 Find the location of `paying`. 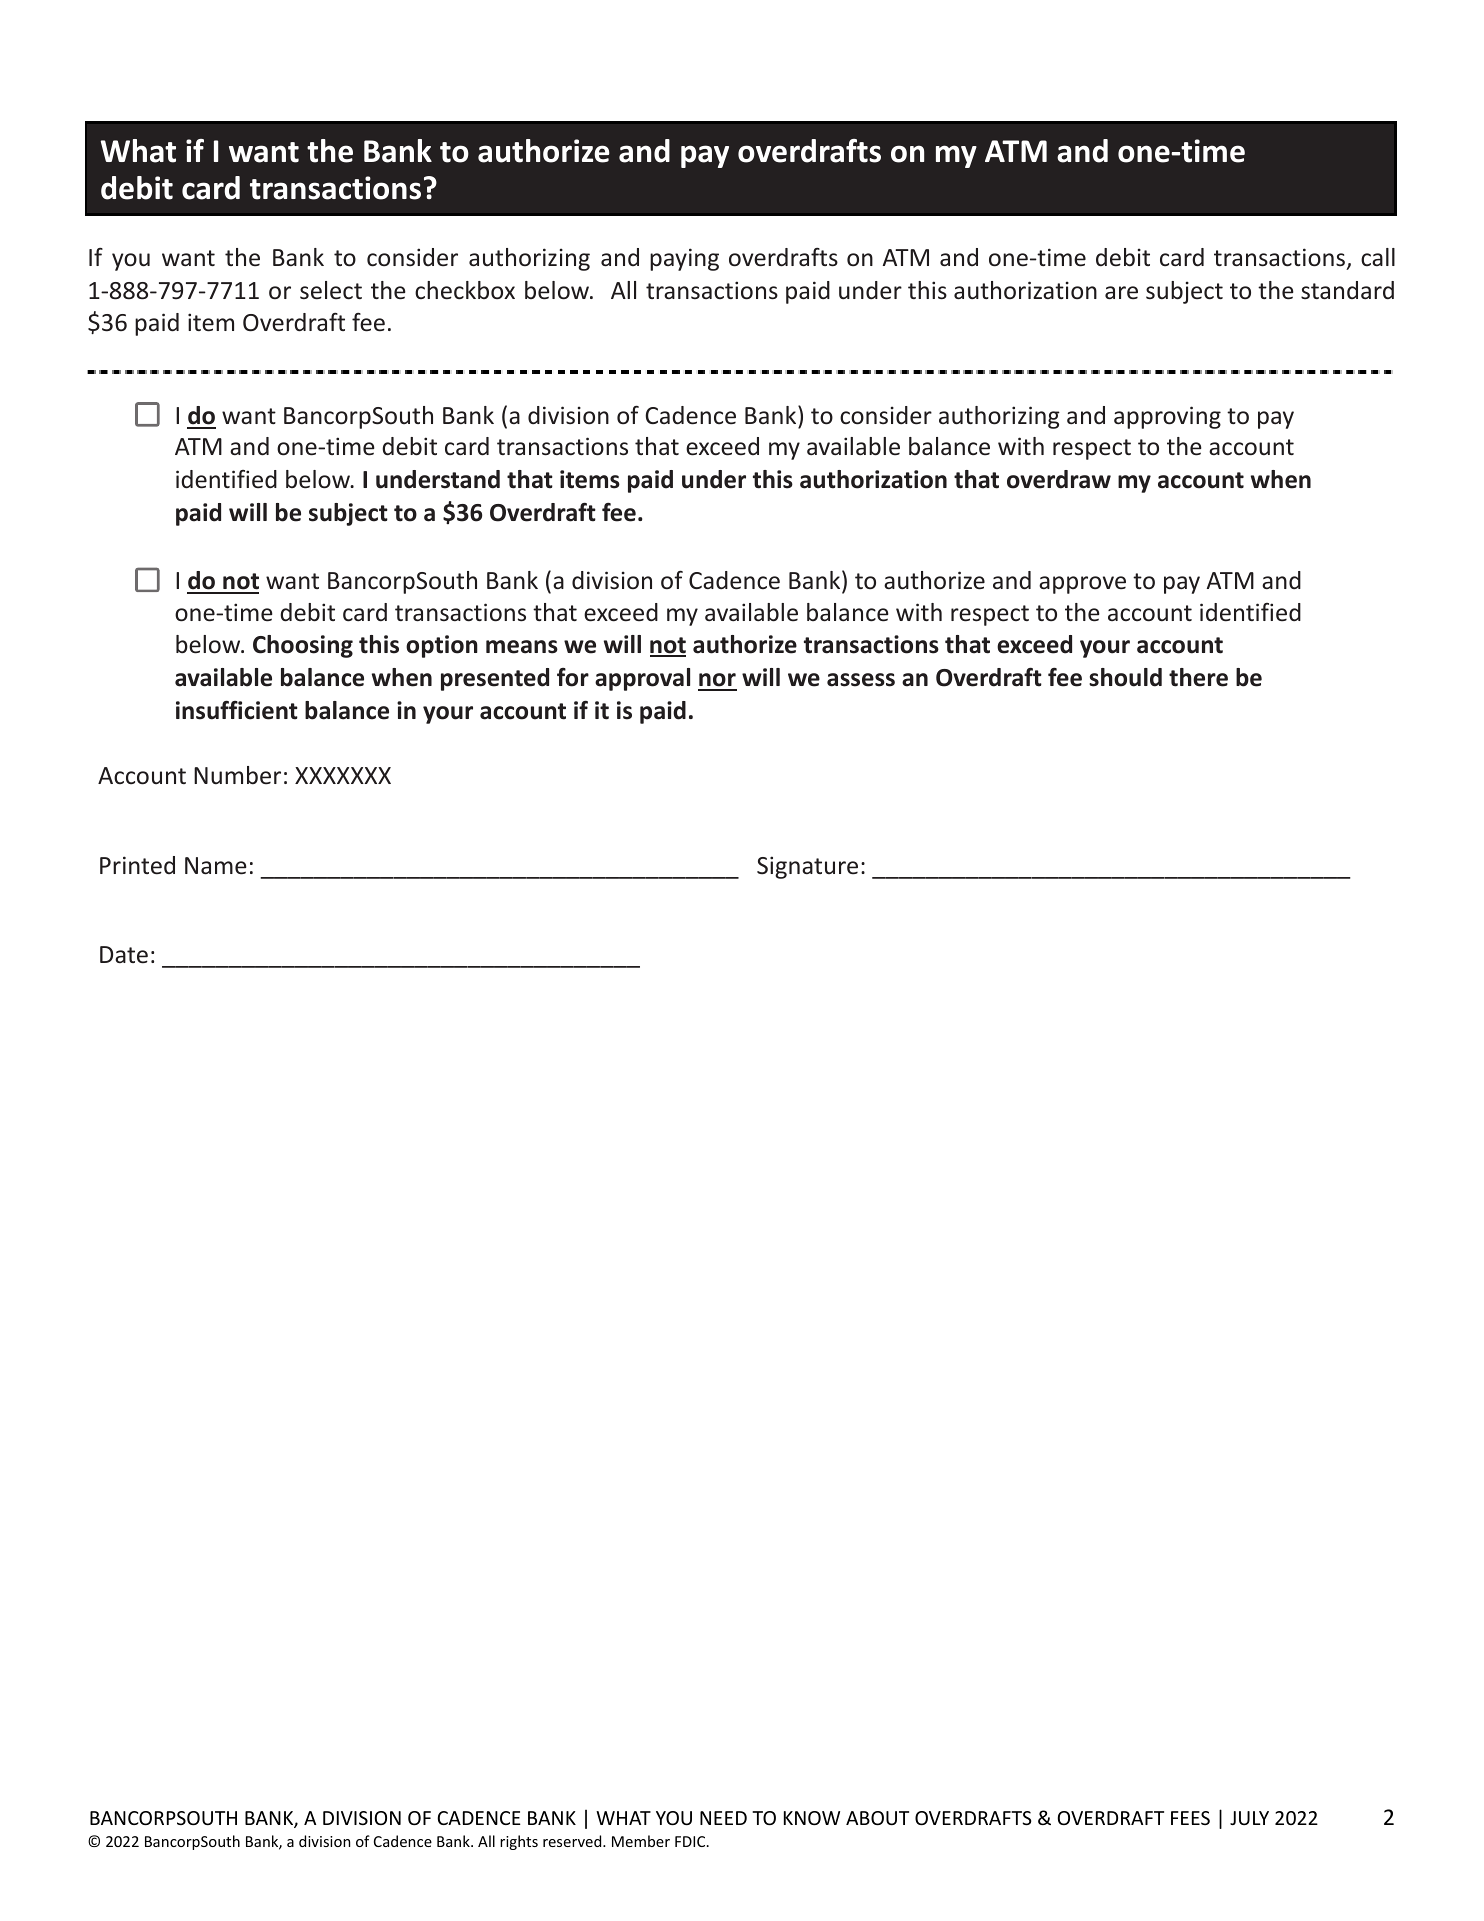

paying is located at coordinates (684, 259).
